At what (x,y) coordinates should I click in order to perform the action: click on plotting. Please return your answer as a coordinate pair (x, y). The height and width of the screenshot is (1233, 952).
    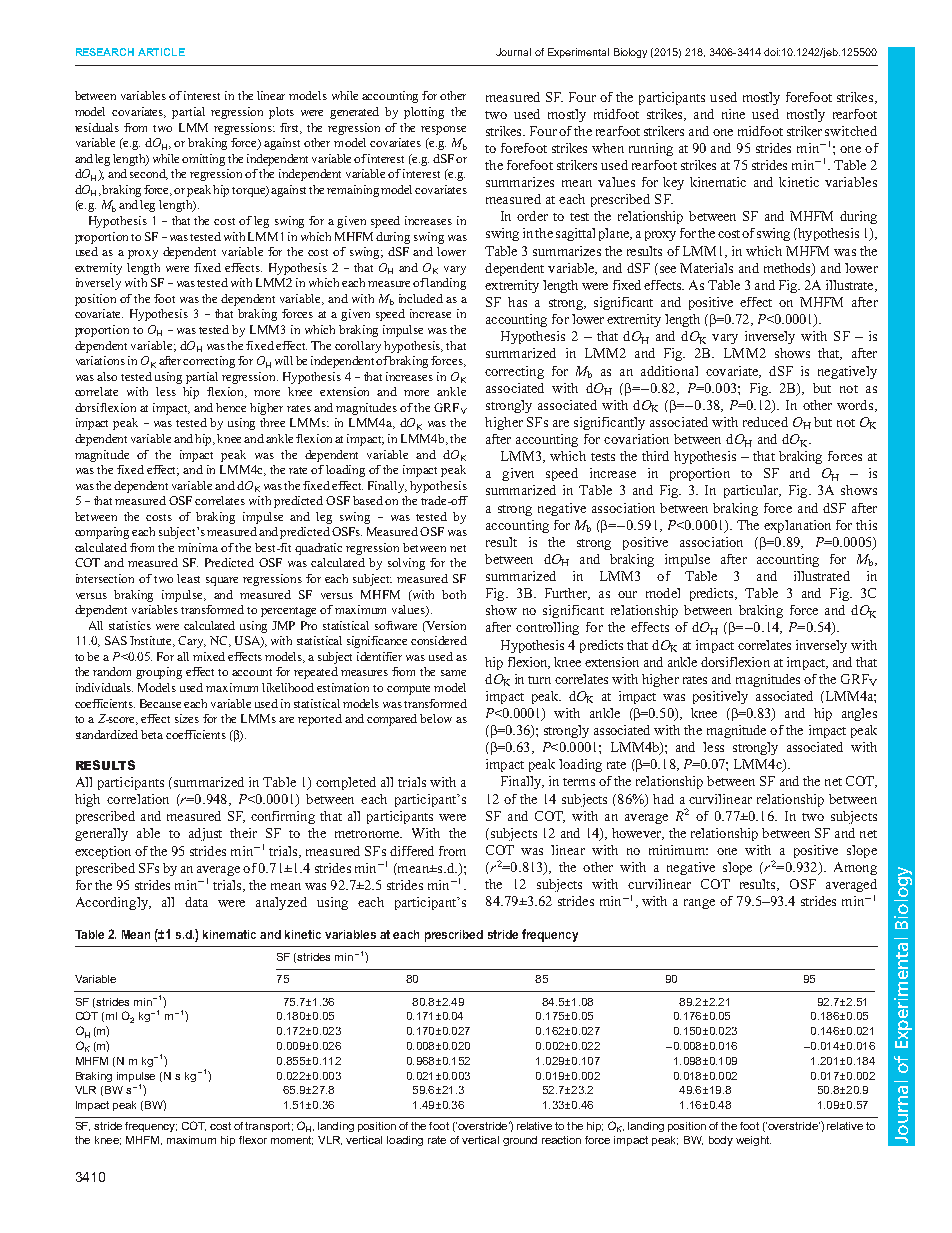
    Looking at the image, I should click on (424, 113).
